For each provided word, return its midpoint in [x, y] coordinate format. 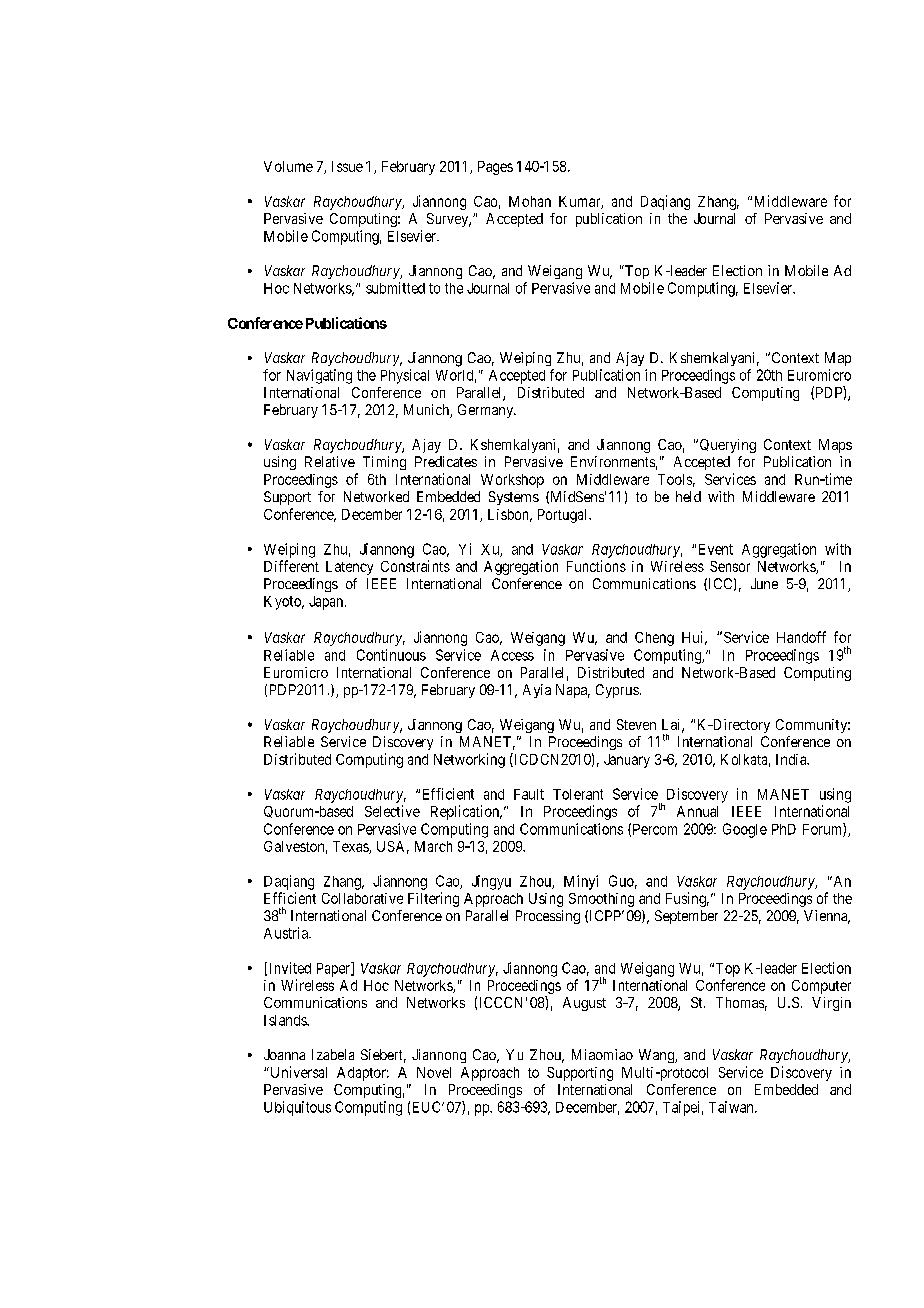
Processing [548, 917]
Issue [347, 166]
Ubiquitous [297, 1108]
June [764, 583]
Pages [495, 168]
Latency [349, 568]
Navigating [319, 376]
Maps [835, 446]
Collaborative [362, 898]
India [792, 759]
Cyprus [617, 691]
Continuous [391, 655]
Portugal [564, 516]
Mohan [530, 201]
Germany [487, 411]
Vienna [827, 917]
